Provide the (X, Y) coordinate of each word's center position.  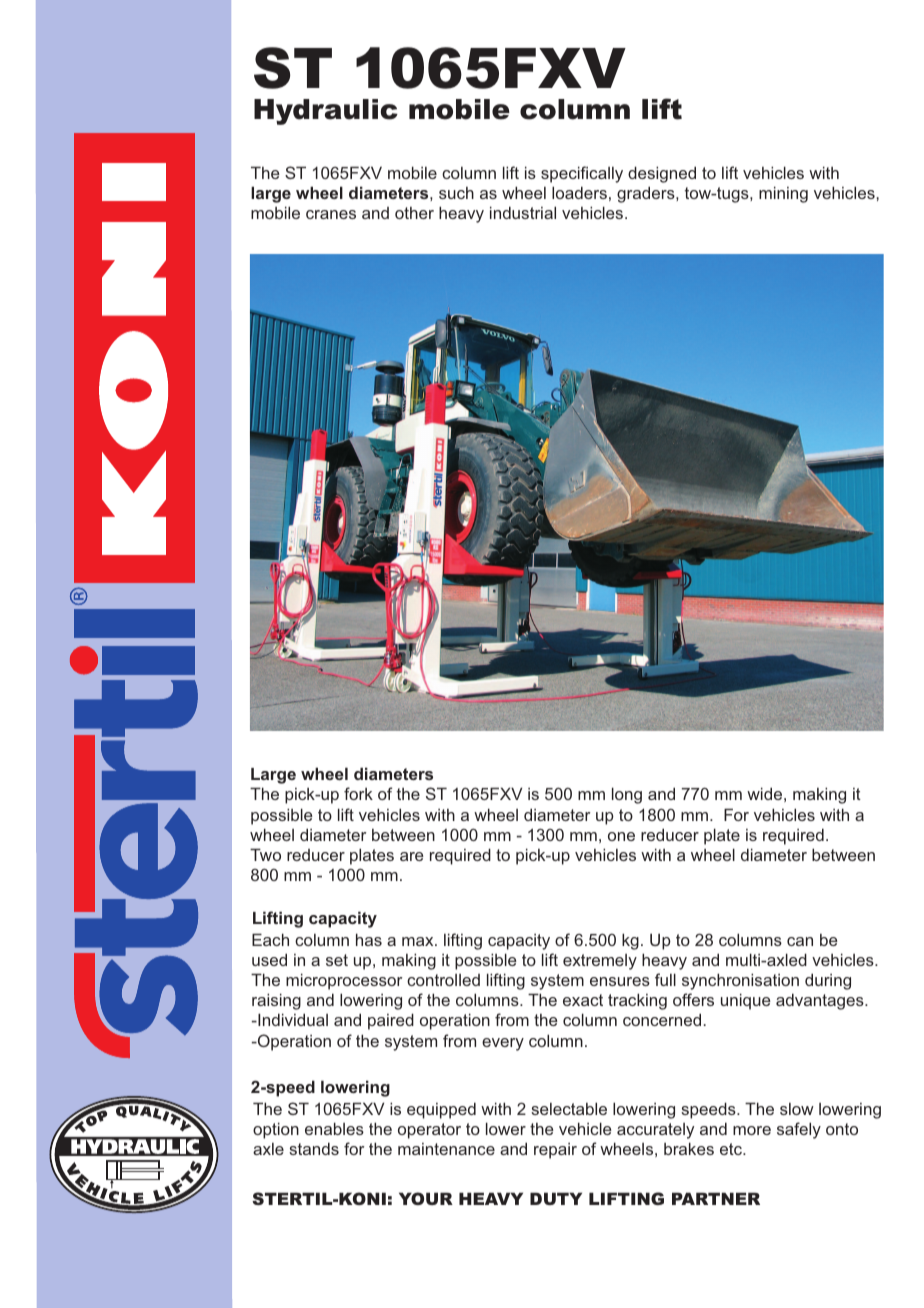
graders (647, 194)
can (800, 941)
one (621, 836)
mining (783, 194)
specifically (582, 174)
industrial (523, 212)
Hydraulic (326, 112)
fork (358, 793)
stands (314, 1148)
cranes (331, 214)
